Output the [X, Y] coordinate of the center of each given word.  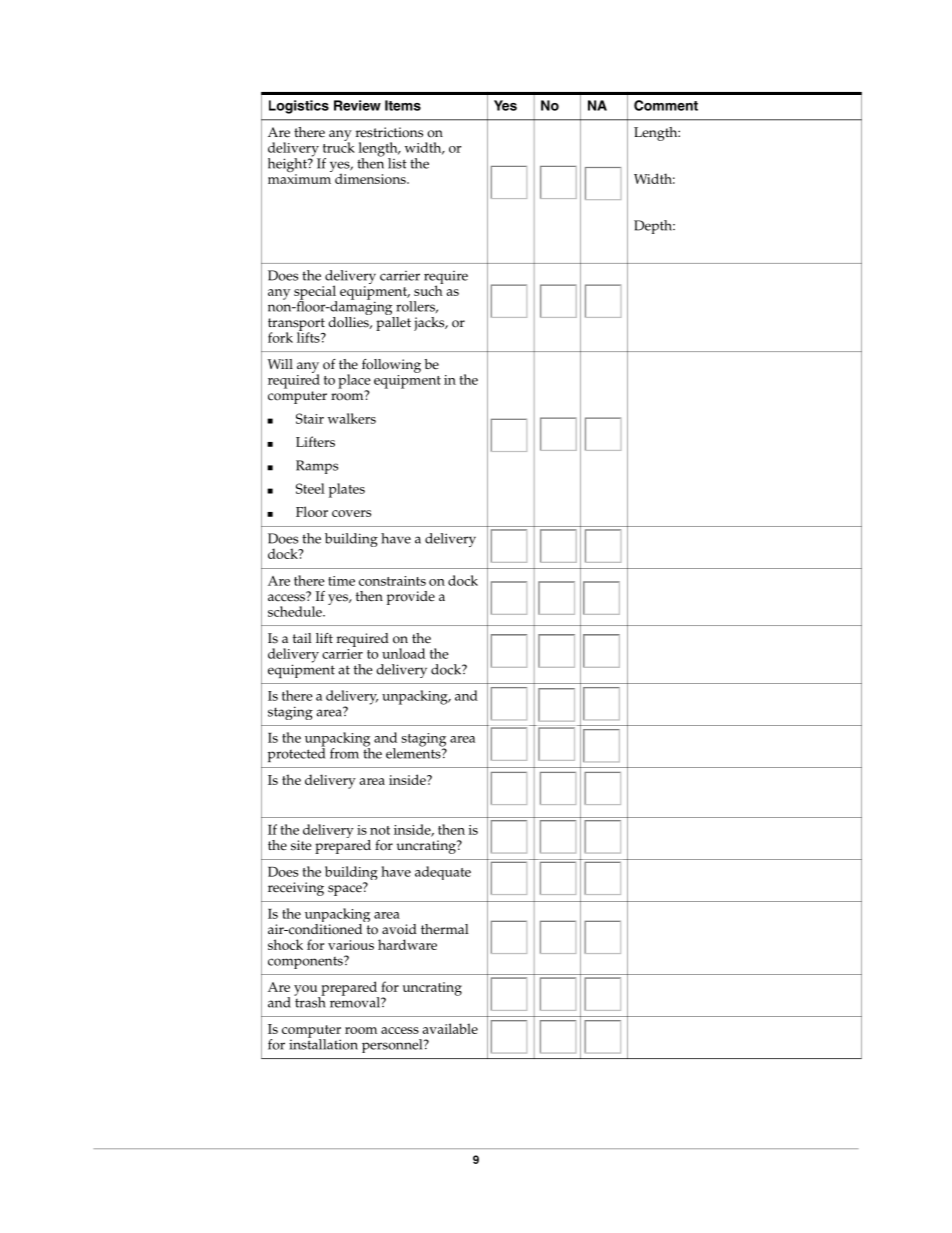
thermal [445, 929]
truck [339, 146]
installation [323, 1043]
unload [403, 653]
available [450, 1028]
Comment [666, 105]
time [341, 581]
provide [411, 598]
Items [403, 105]
